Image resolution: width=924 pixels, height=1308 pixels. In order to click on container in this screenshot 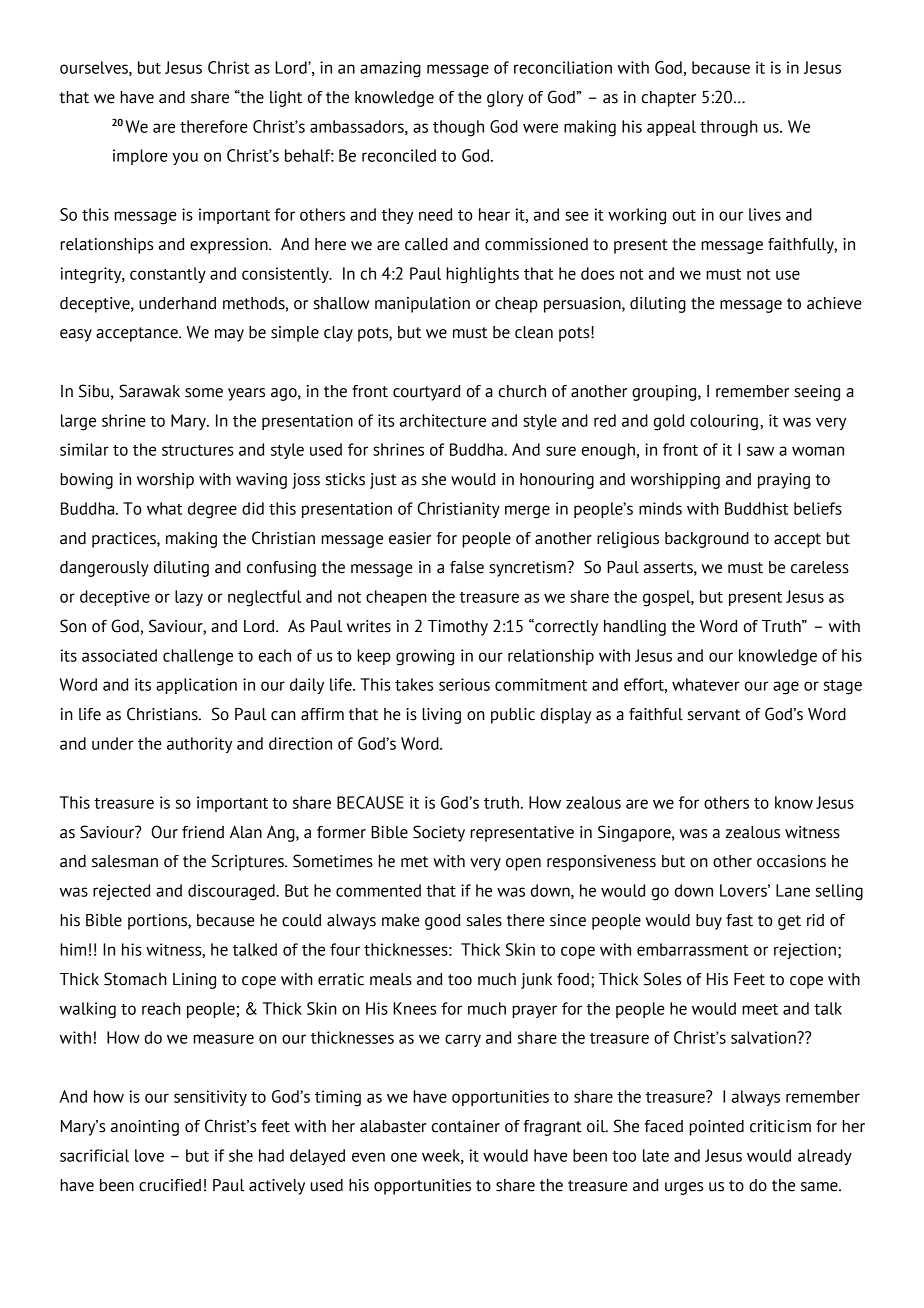, I will do `click(466, 1126)`.
